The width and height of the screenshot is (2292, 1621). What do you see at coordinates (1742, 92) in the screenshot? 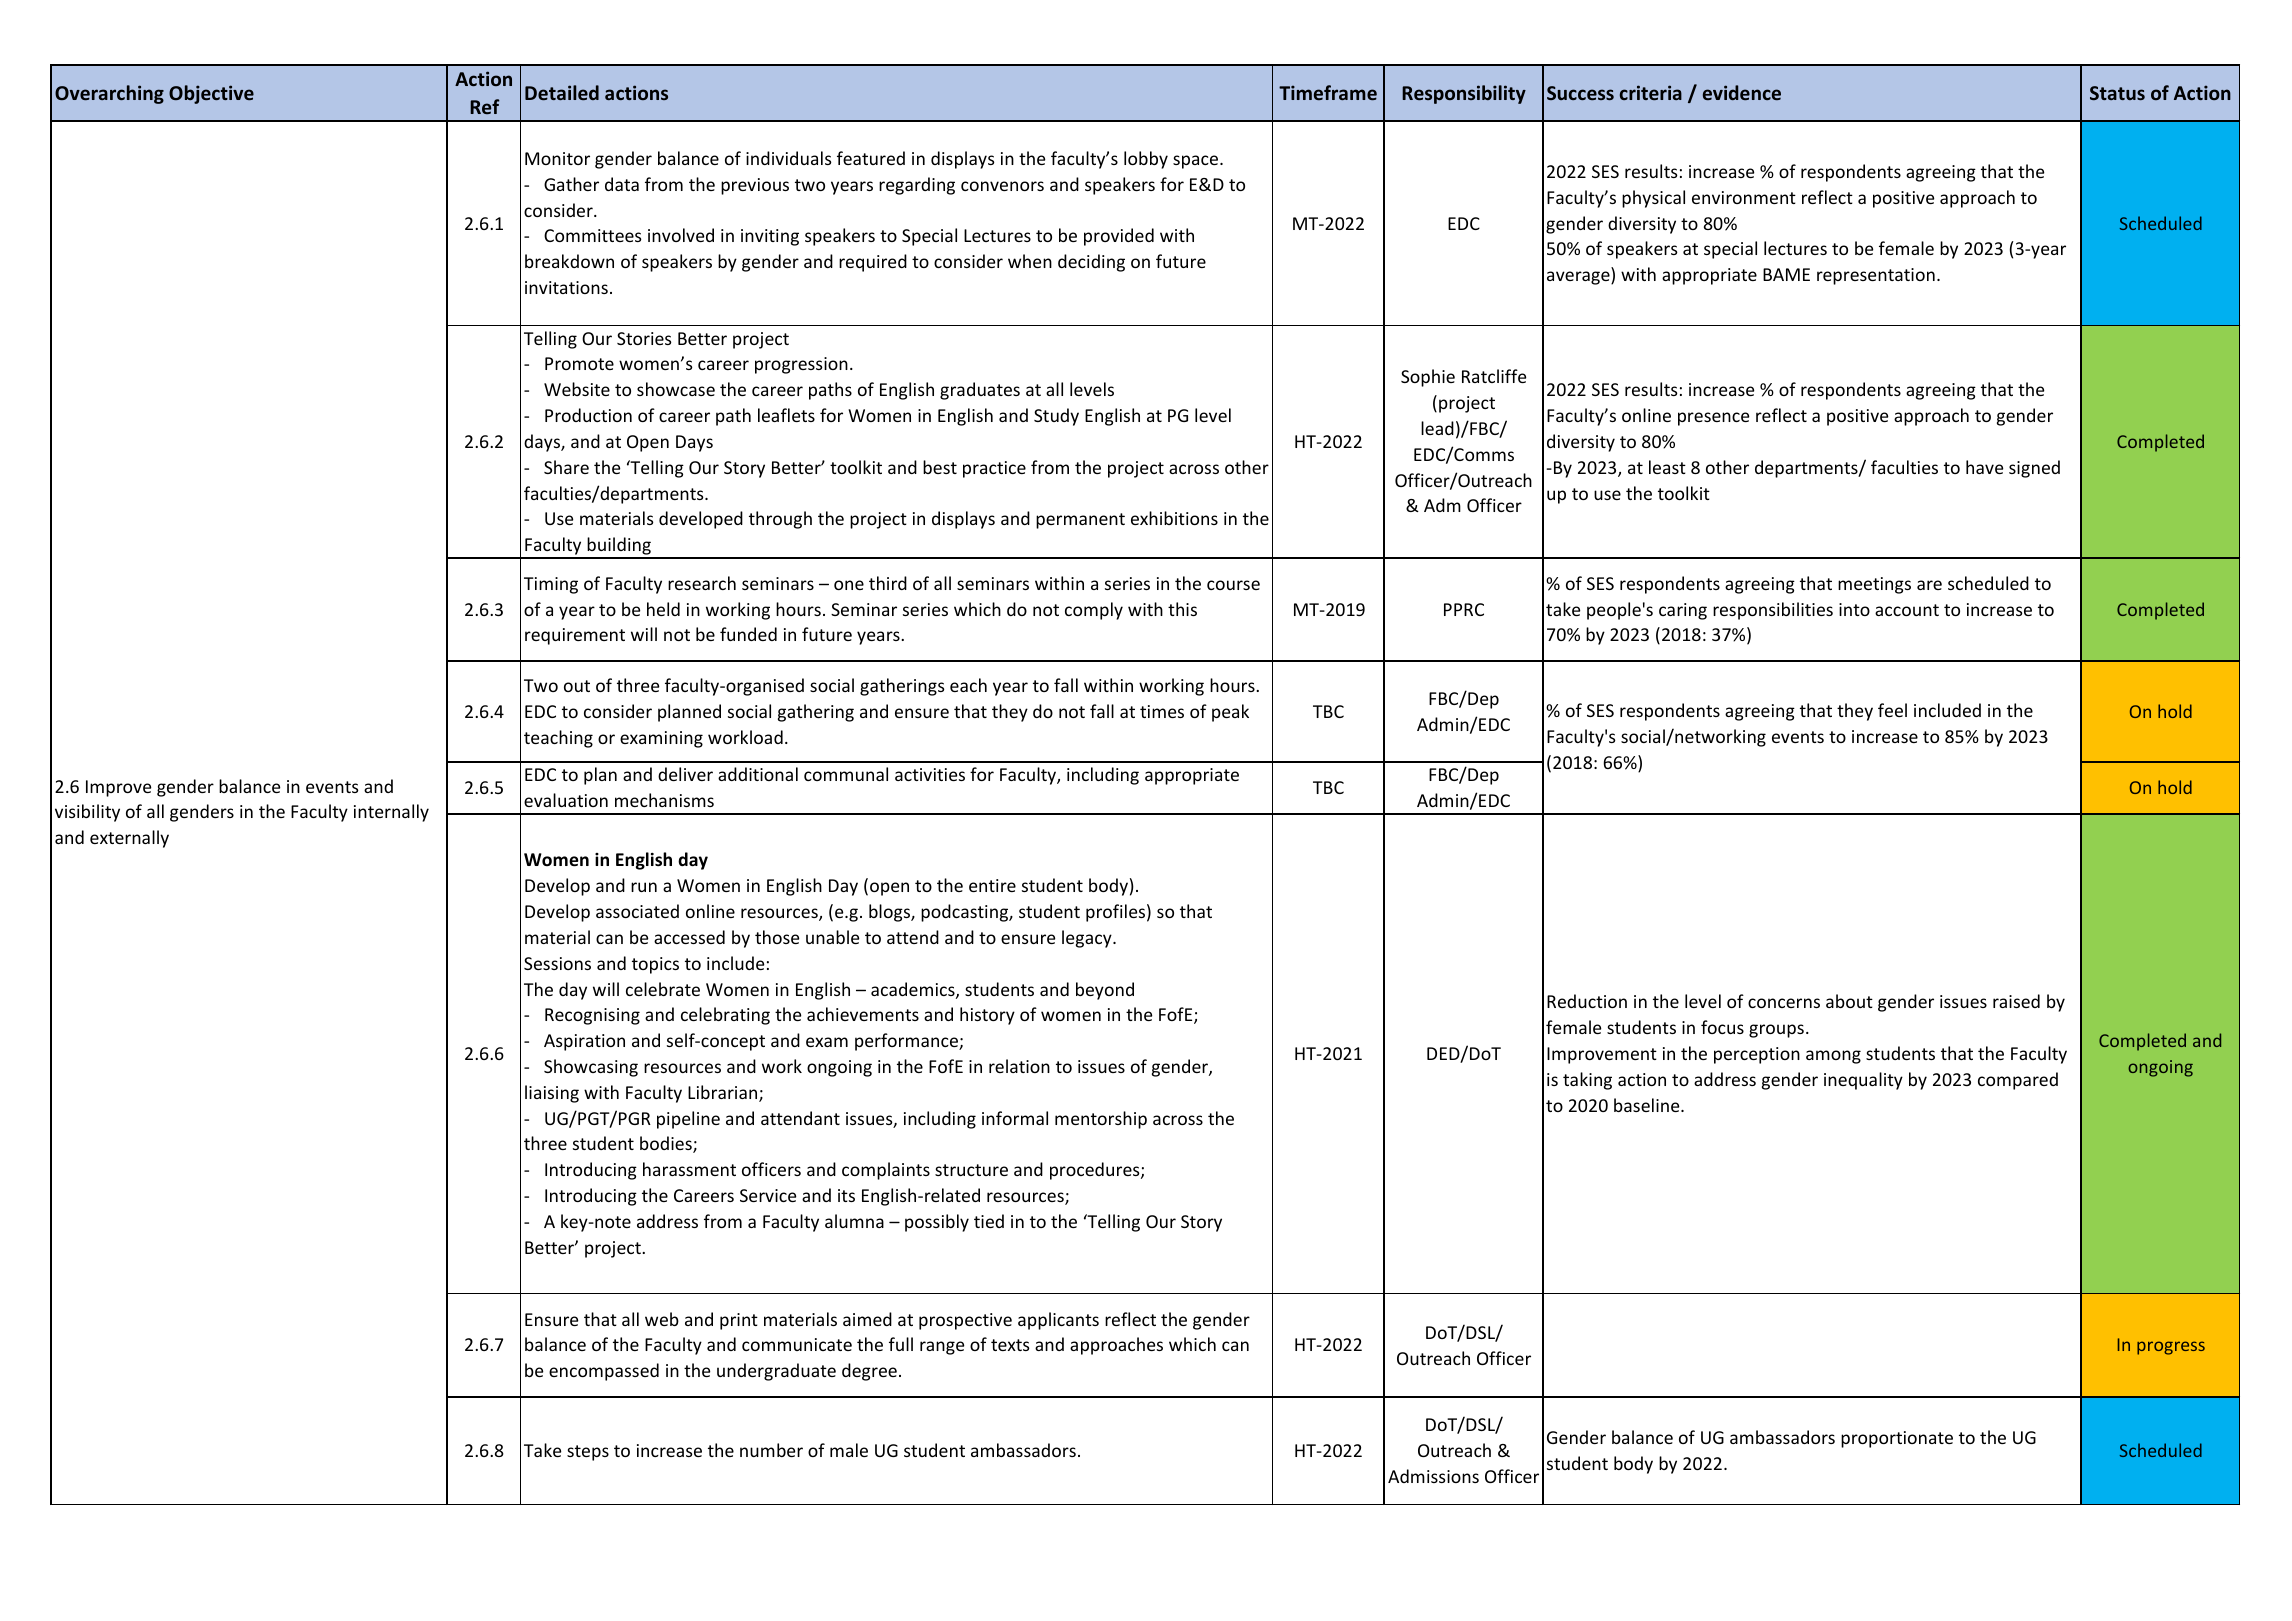
I see `evidence` at bounding box center [1742, 92].
